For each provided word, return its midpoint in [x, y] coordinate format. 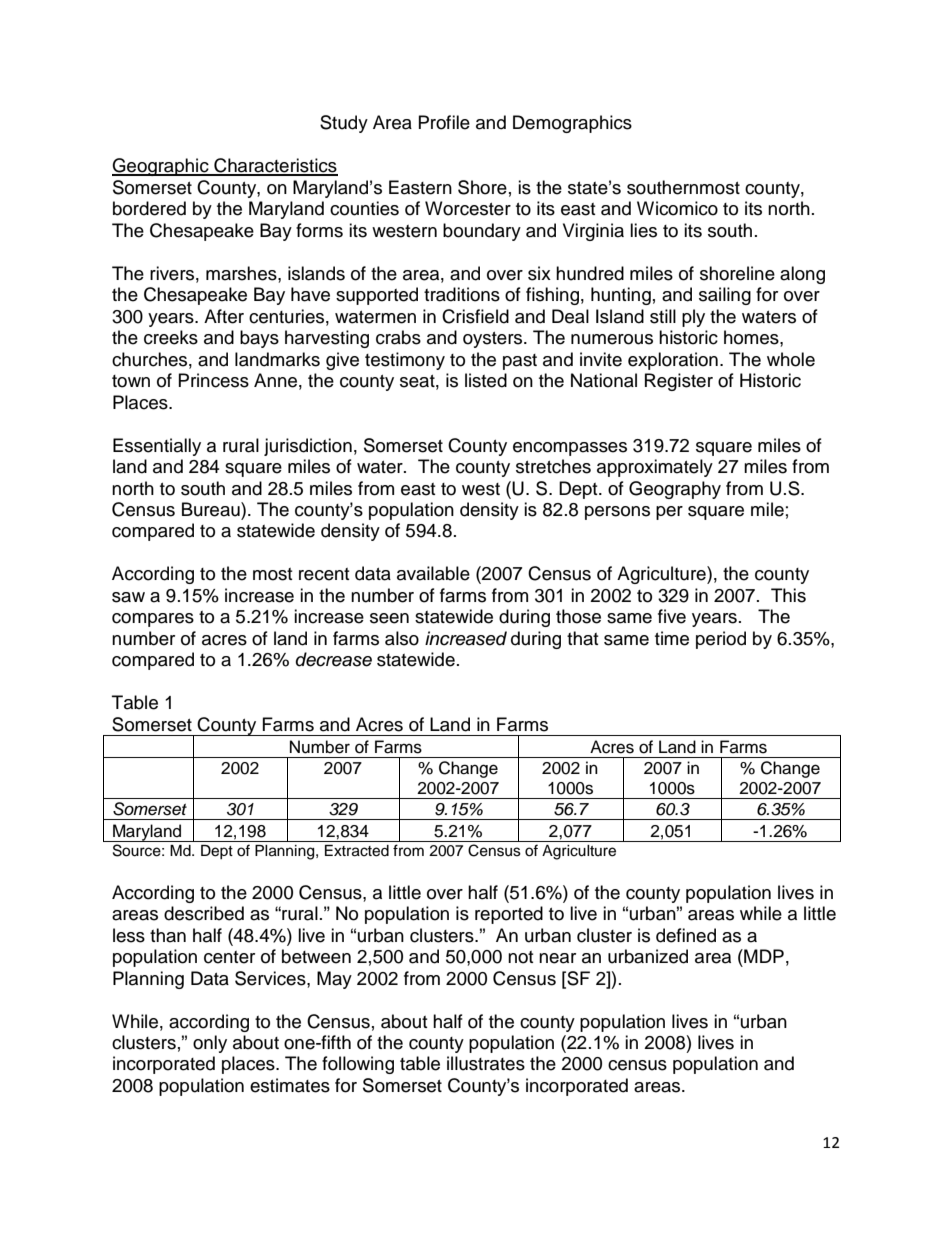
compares [153, 620]
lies [643, 230]
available [433, 573]
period [721, 640]
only [210, 1044]
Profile [444, 122]
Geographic [161, 167]
